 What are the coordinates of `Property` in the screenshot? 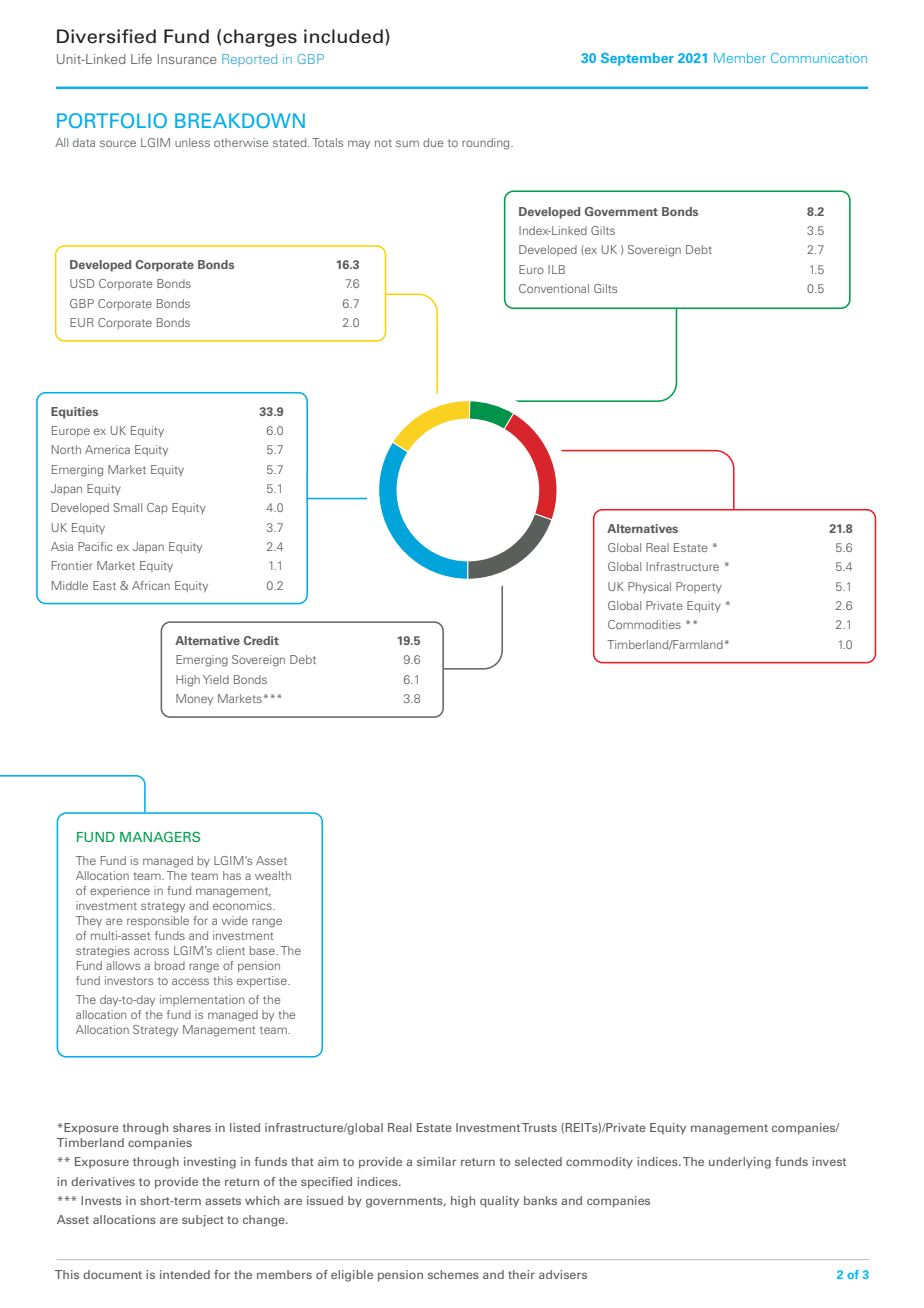 It's located at (699, 587).
